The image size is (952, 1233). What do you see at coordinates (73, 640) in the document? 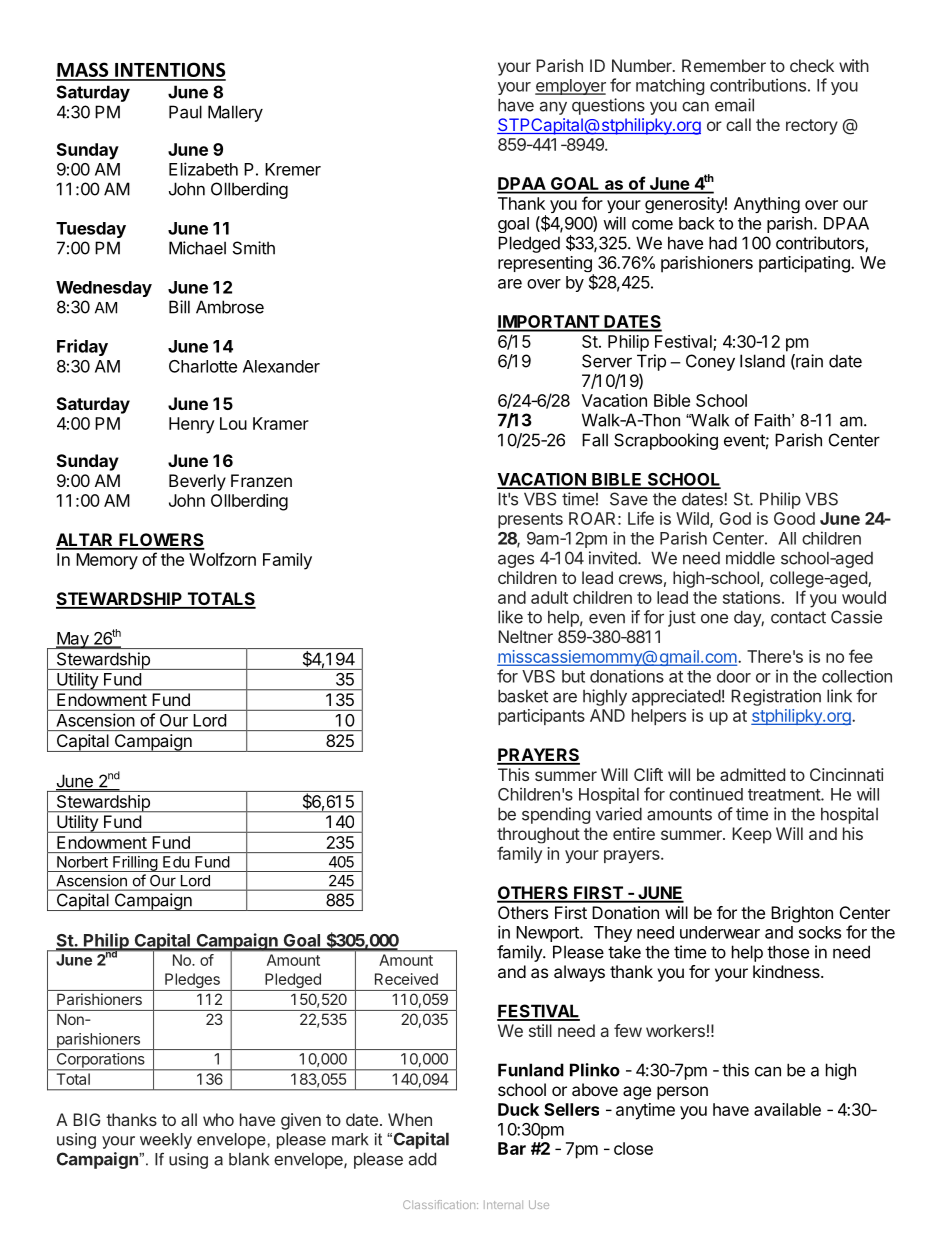
I see `May` at bounding box center [73, 640].
